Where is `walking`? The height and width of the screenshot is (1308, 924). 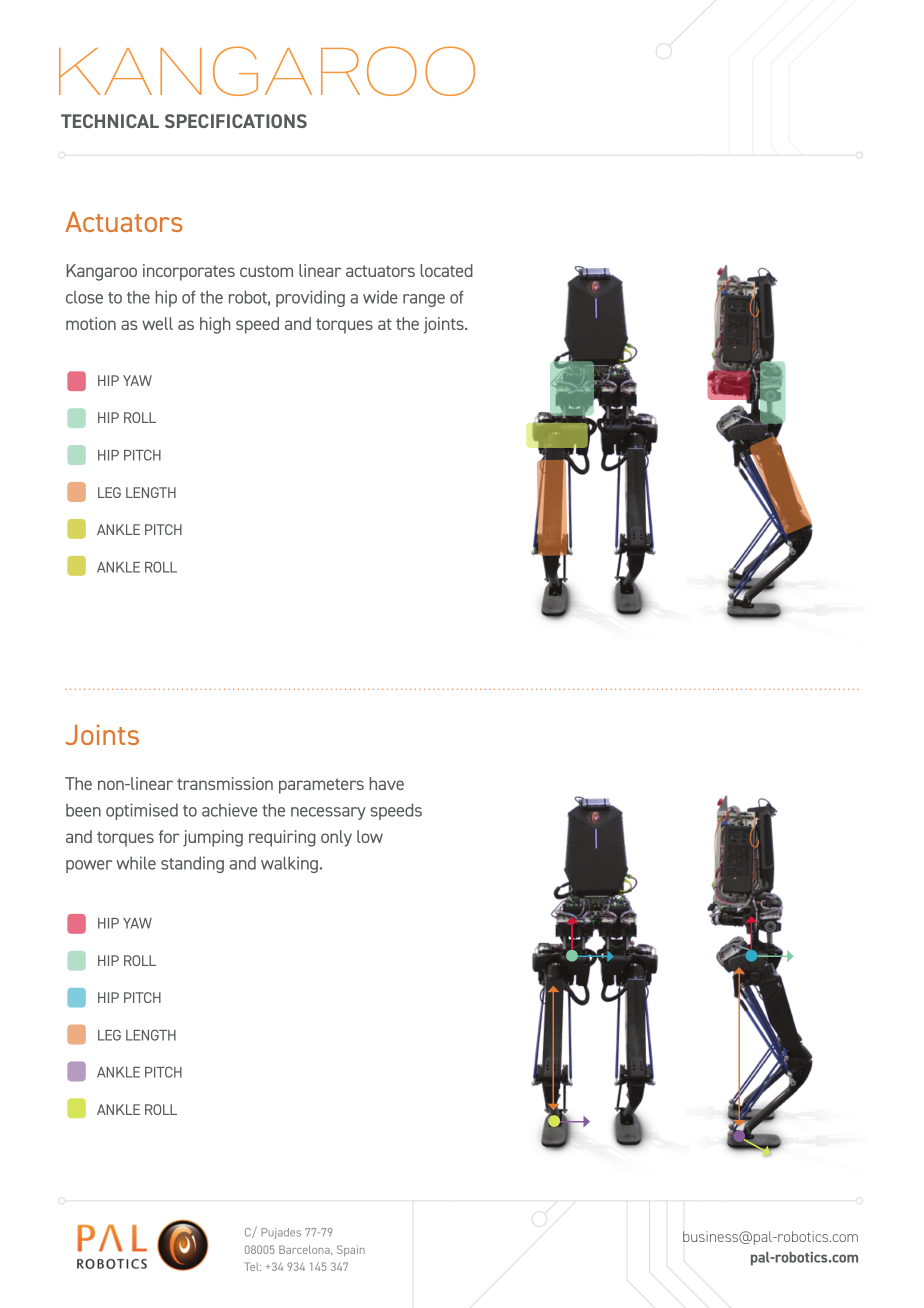 walking is located at coordinates (289, 864).
